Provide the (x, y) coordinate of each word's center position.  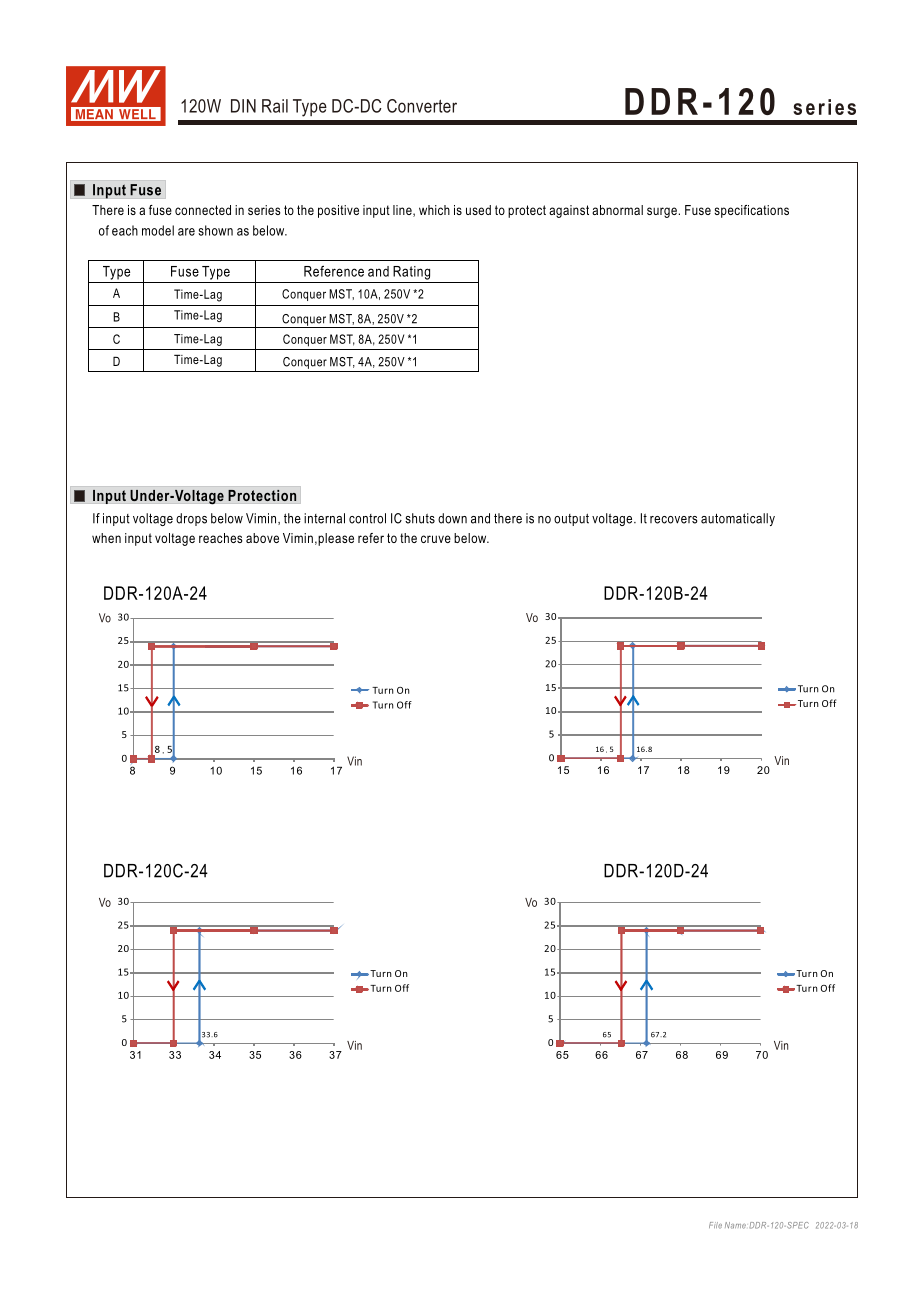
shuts (420, 518)
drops (191, 519)
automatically (738, 519)
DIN (243, 106)
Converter (422, 106)
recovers (674, 520)
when (106, 538)
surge (662, 212)
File (715, 1225)
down (452, 518)
